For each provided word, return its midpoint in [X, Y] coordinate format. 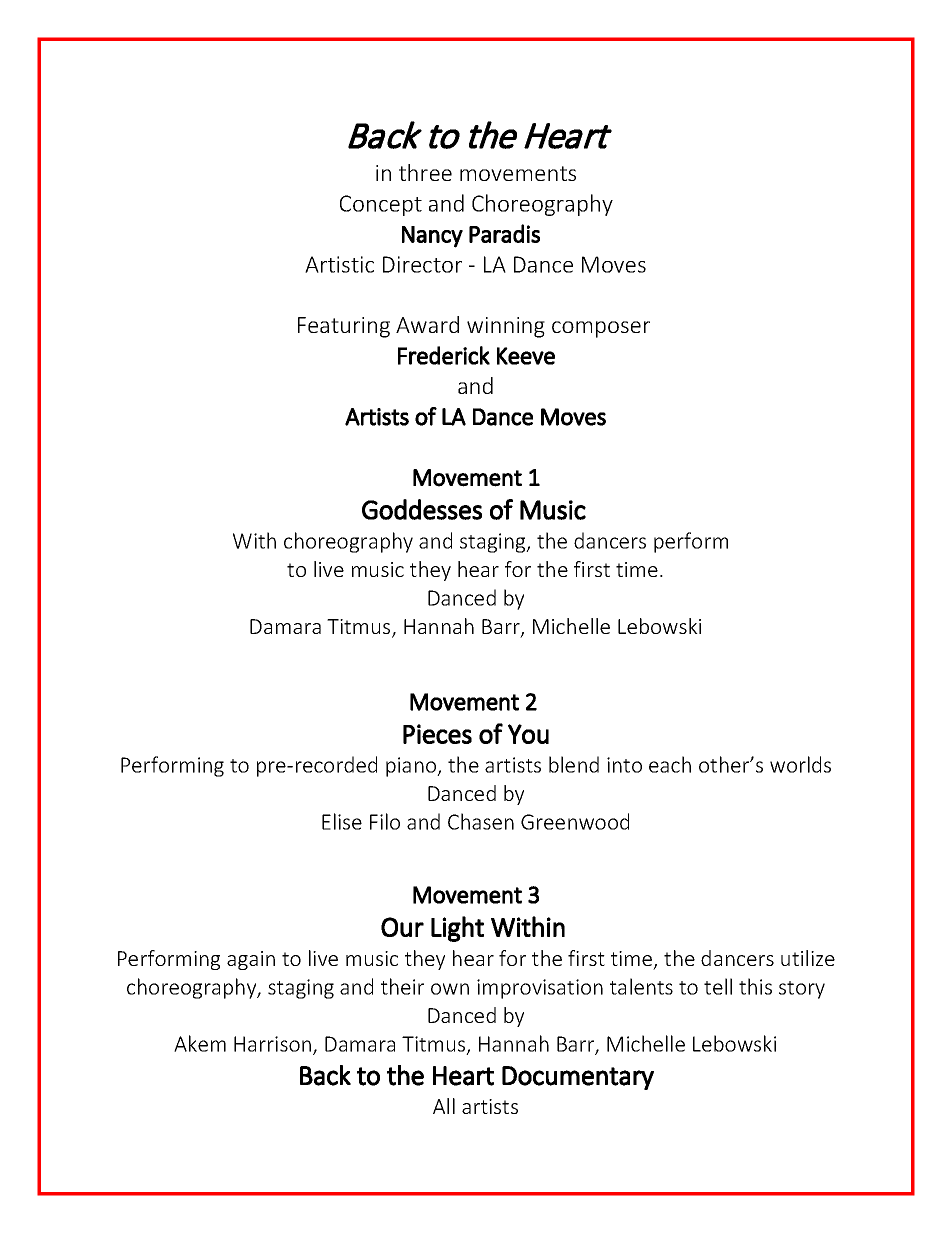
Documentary [578, 1078]
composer [601, 329]
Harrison [272, 1044]
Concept [381, 205]
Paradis [504, 233]
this [755, 986]
